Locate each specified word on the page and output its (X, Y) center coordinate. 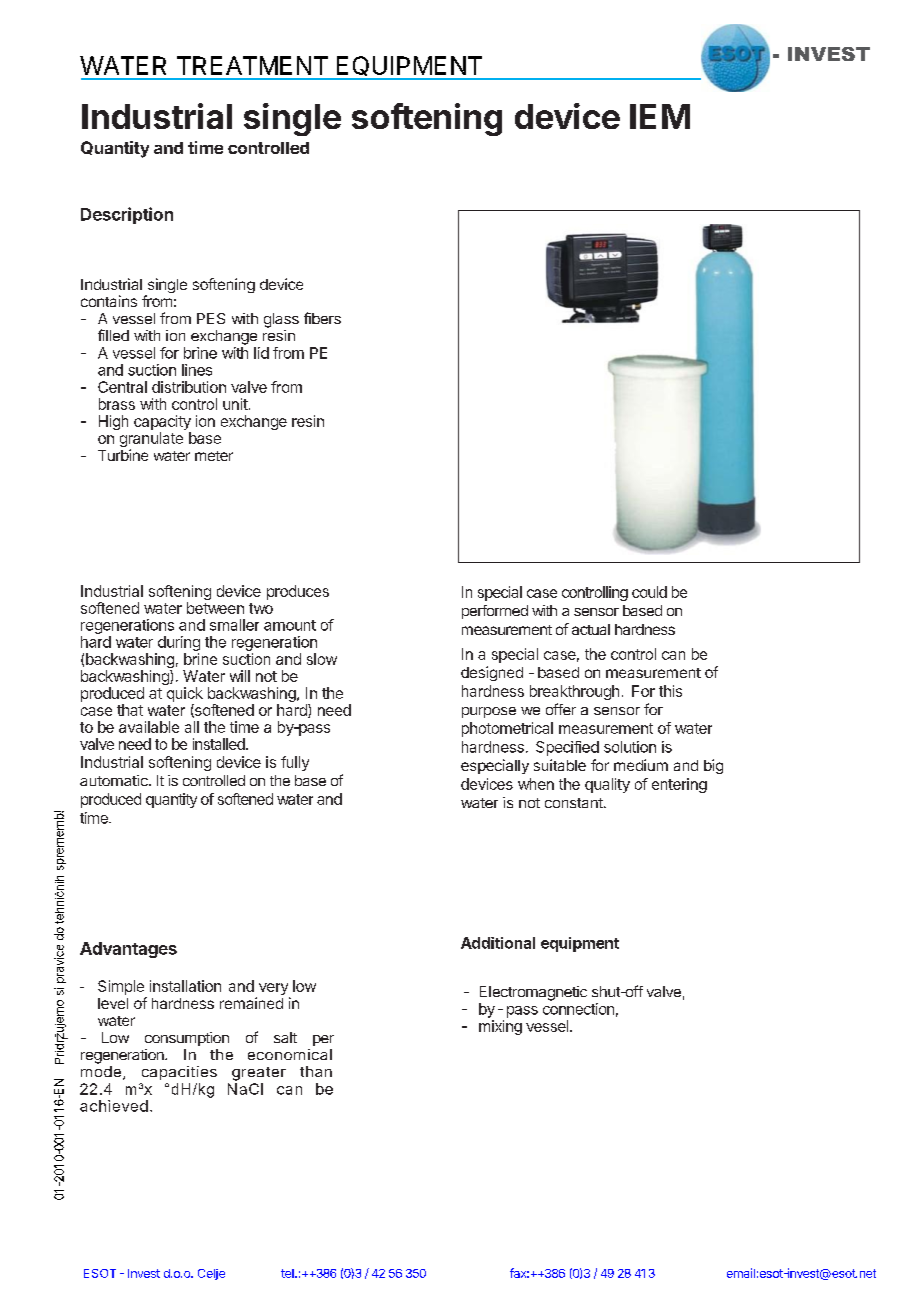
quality (607, 785)
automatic (115, 780)
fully (295, 763)
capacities (179, 1073)
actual (591, 629)
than (316, 1071)
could (649, 592)
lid (261, 353)
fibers (322, 318)
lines (197, 370)
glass (281, 320)
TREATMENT (252, 65)
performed (495, 612)
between (215, 608)
